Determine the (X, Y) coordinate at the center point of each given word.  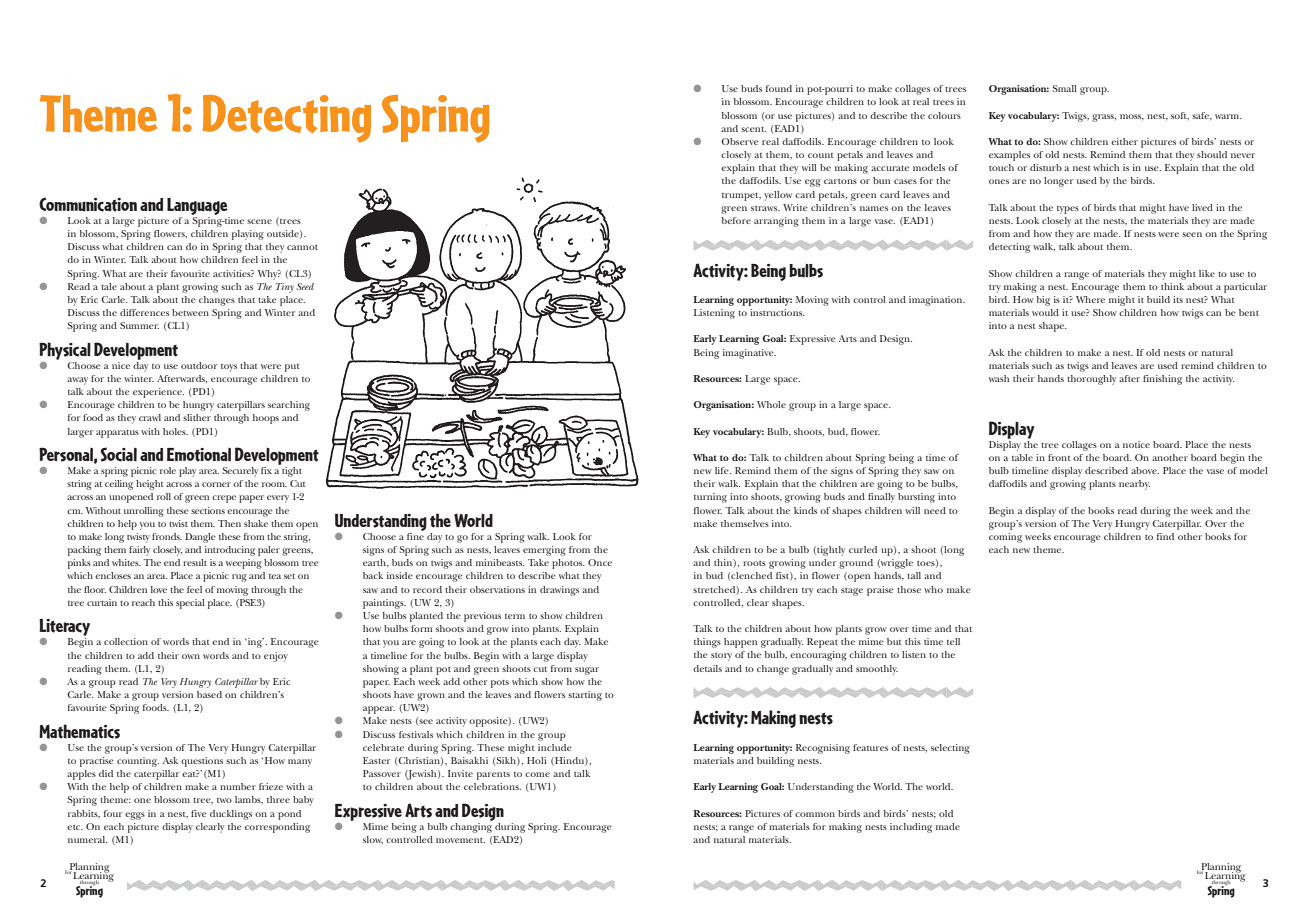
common (815, 814)
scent (754, 129)
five (199, 813)
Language (197, 206)
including (911, 828)
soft (1180, 116)
